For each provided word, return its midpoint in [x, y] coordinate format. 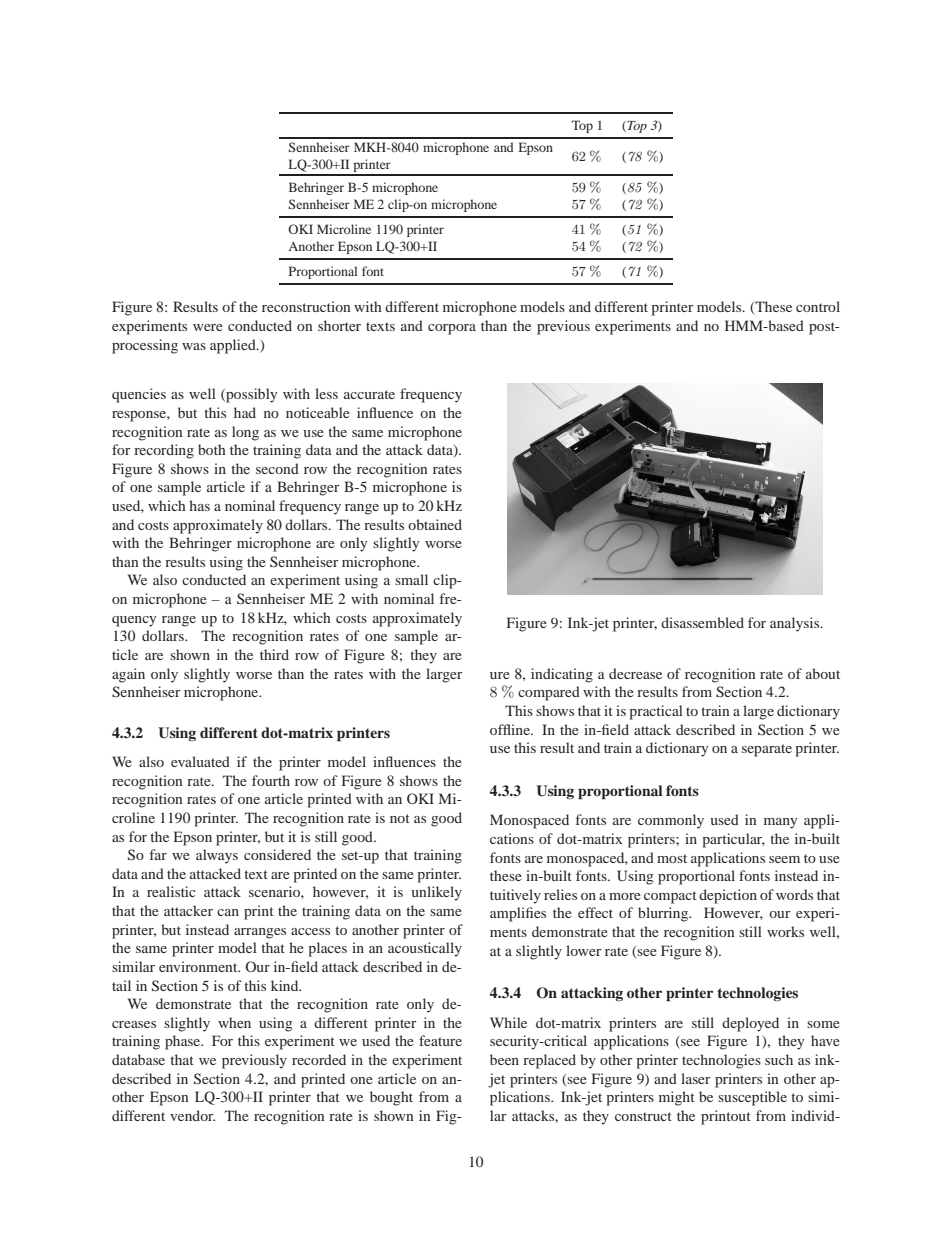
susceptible [752, 1098]
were [208, 327]
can [228, 912]
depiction [728, 896]
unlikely [436, 893]
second [277, 468]
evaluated [200, 761]
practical [656, 712]
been [504, 1059]
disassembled [702, 622]
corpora [452, 329]
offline [511, 729]
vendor [192, 1115]
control [818, 306]
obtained [435, 524]
